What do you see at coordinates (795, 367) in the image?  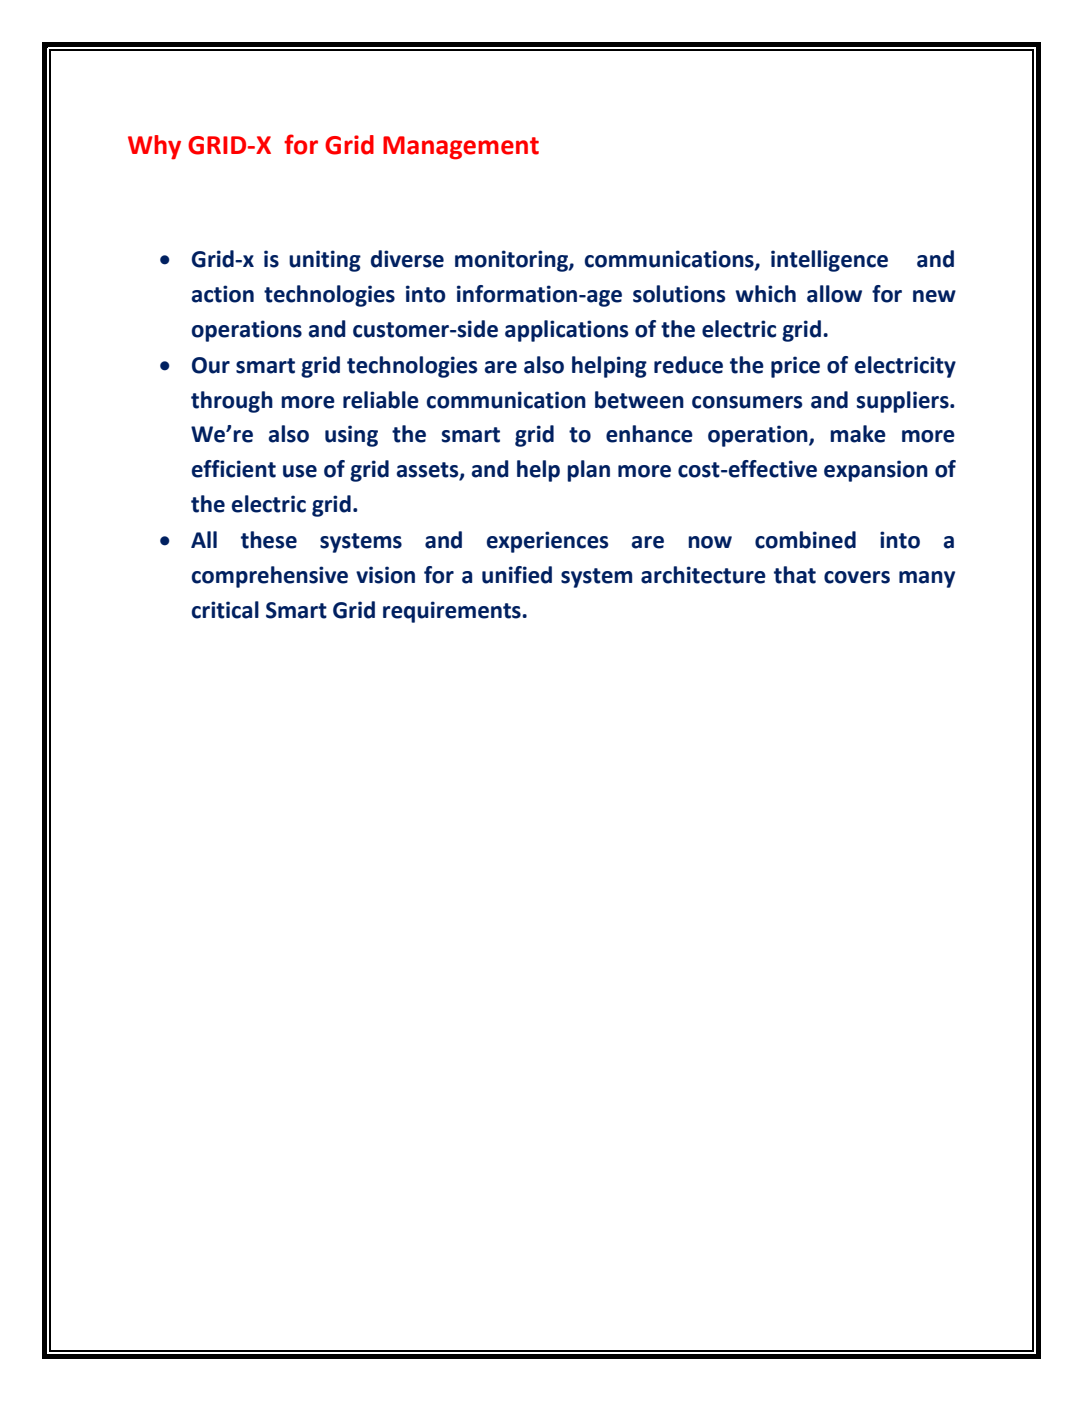 I see `price` at bounding box center [795, 367].
